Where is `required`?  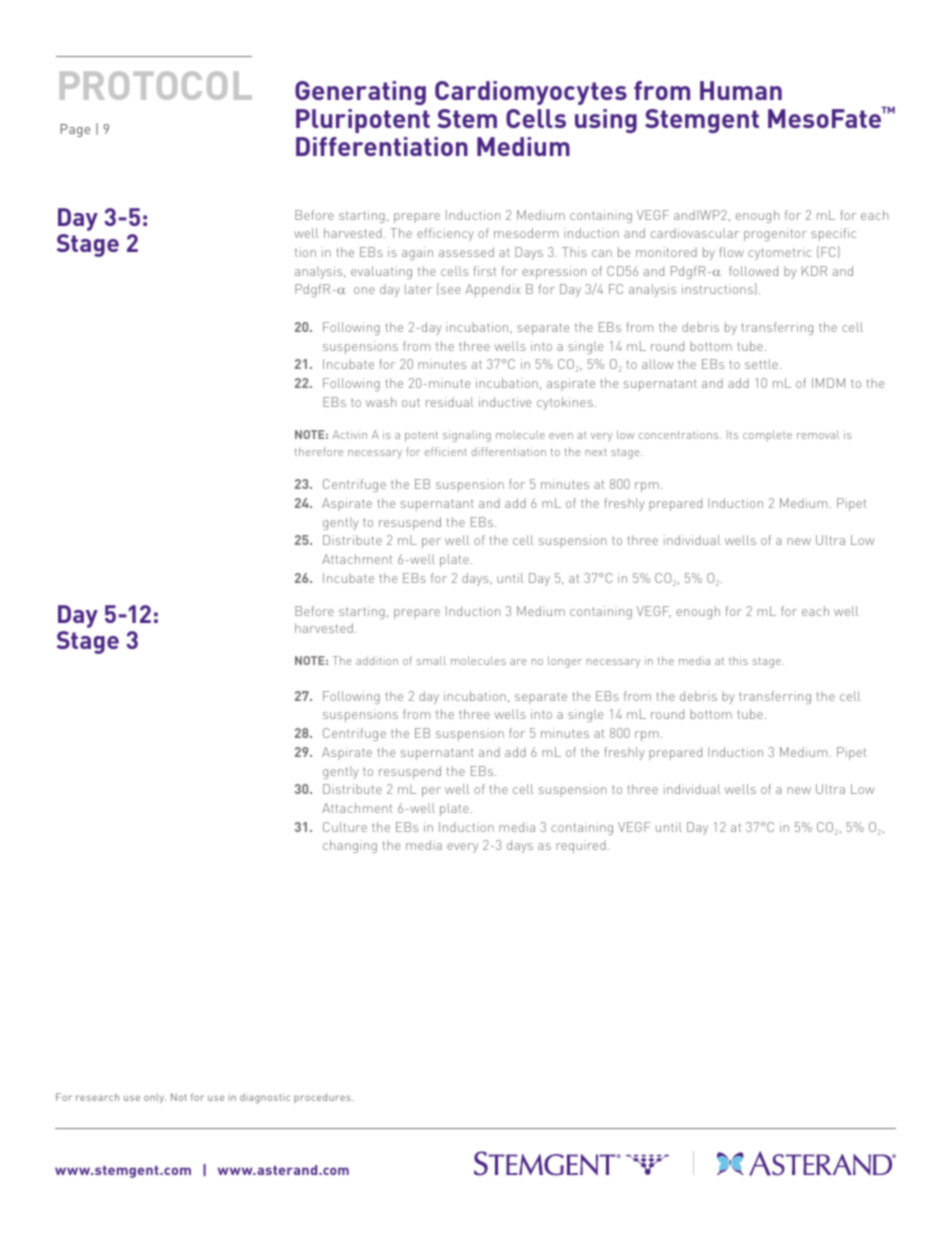 required is located at coordinates (581, 846).
